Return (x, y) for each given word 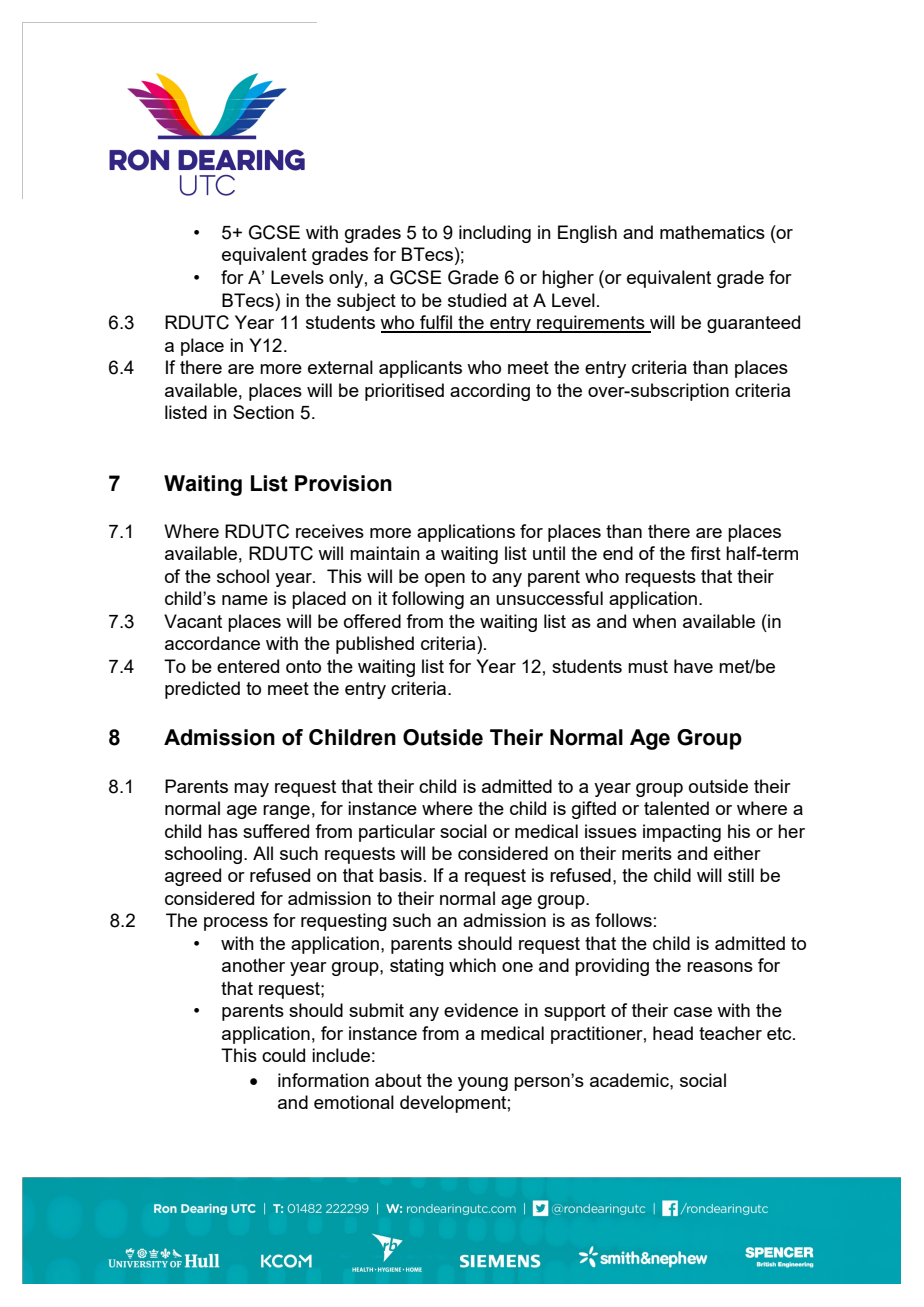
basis (400, 875)
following (428, 600)
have (693, 666)
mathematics (712, 232)
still (741, 875)
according (490, 392)
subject (366, 302)
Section (263, 412)
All (263, 853)
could (283, 1055)
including (495, 234)
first (705, 553)
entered (248, 666)
